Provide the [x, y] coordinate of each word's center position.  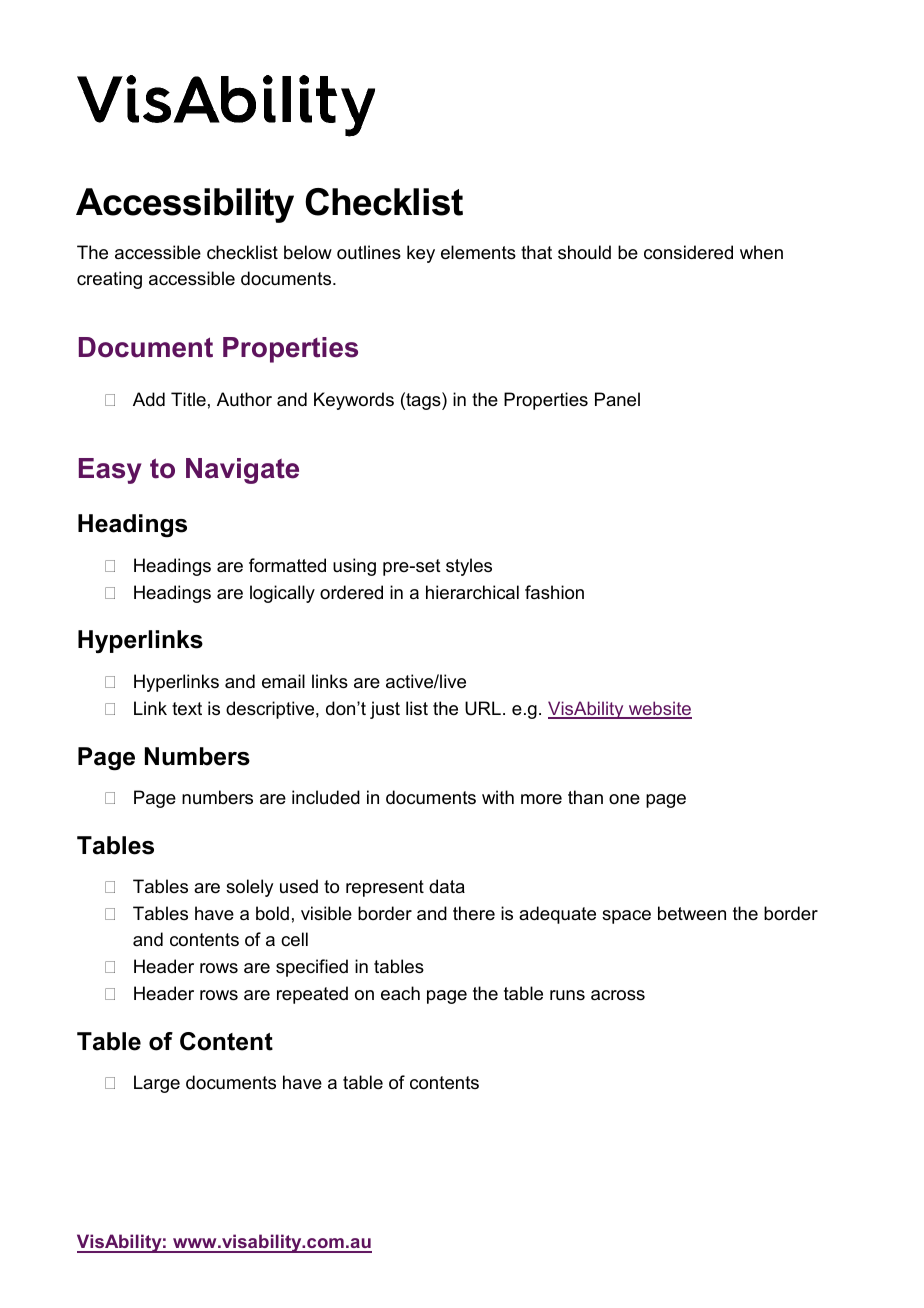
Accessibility [185, 205]
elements [478, 252]
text [187, 709]
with [498, 797]
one [624, 799]
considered [688, 252]
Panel [617, 399]
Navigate [242, 471]
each [400, 993]
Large [157, 1084]
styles [469, 567]
